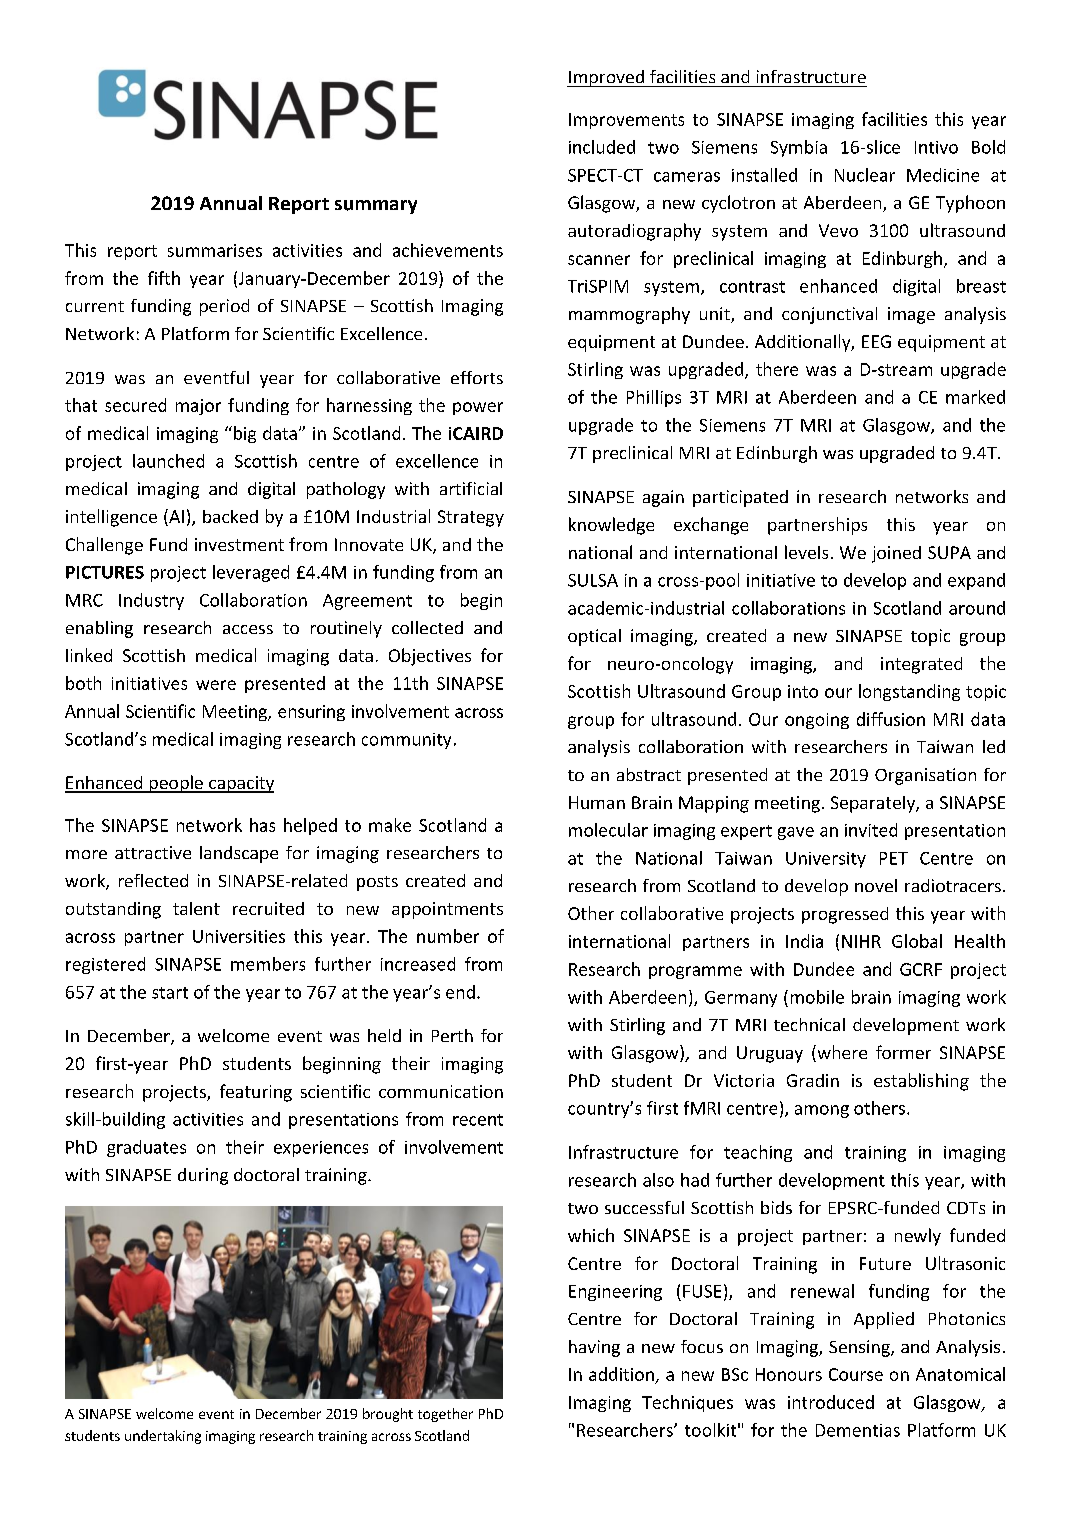 The height and width of the screenshot is (1515, 1071). What do you see at coordinates (163, 1437) in the screenshot?
I see `undertaking` at bounding box center [163, 1437].
